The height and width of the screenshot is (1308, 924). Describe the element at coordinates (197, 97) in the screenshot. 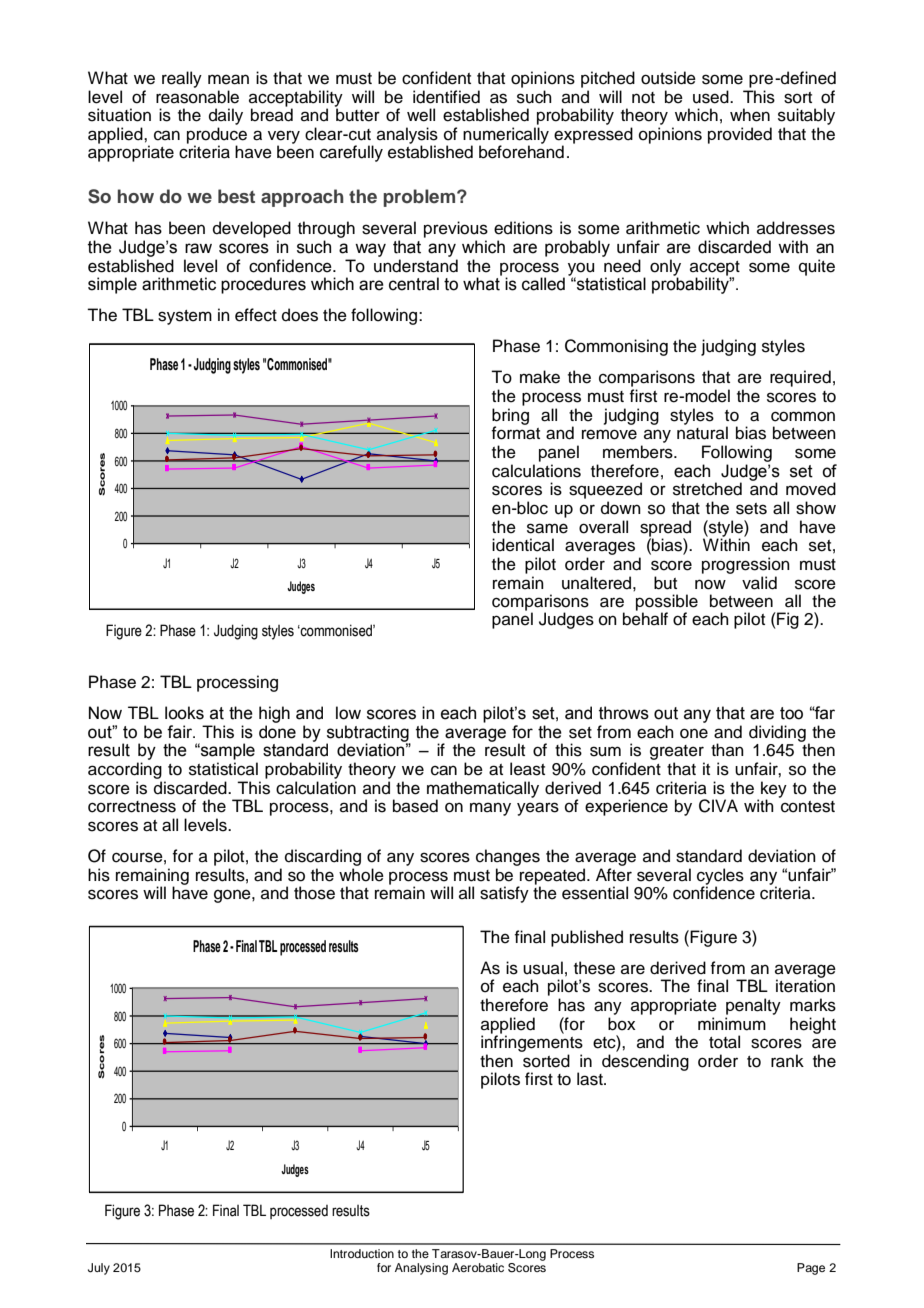

I see `reasonable` at that location.
